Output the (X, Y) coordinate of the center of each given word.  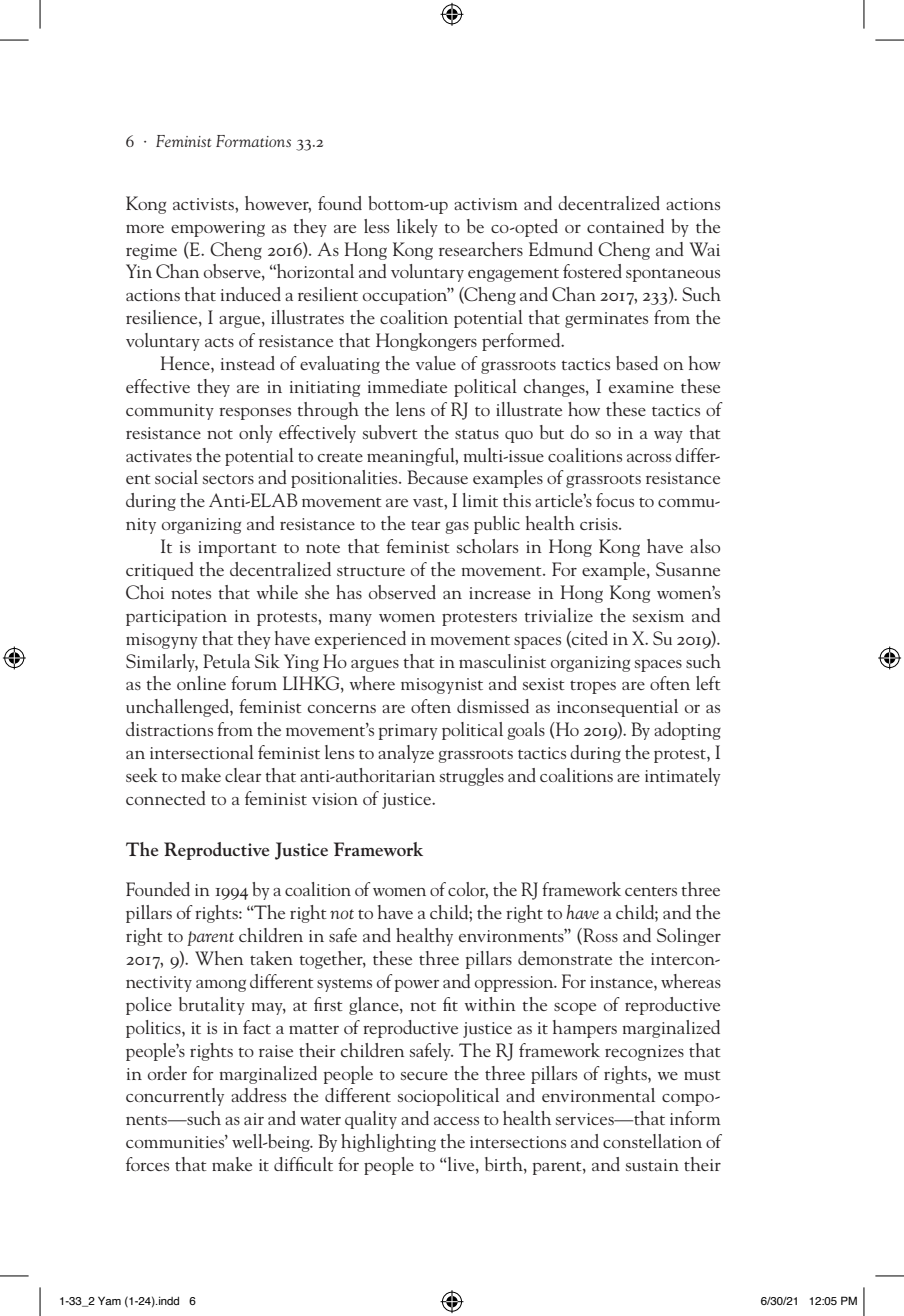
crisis (600, 524)
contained (625, 226)
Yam (109, 1300)
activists (204, 204)
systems (344, 985)
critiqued (160, 571)
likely (417, 228)
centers (651, 891)
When (219, 958)
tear (426, 525)
